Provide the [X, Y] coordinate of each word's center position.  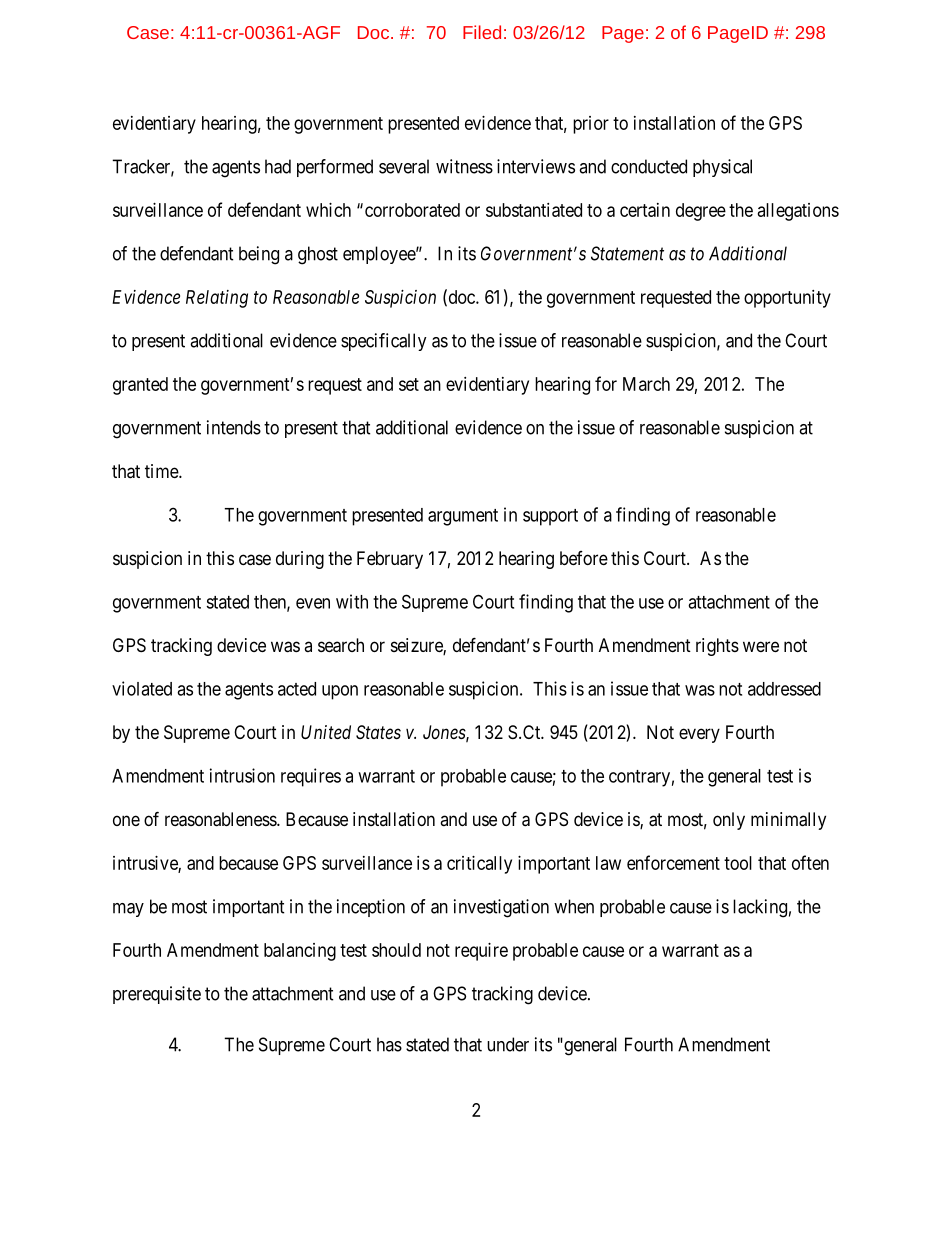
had [278, 166]
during [300, 560]
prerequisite [157, 995]
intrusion [242, 775]
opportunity [787, 299]
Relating [217, 299]
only [729, 821]
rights [717, 647]
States [378, 732]
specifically [384, 342]
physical [722, 168]
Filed [482, 32]
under [508, 1044]
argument [463, 517]
